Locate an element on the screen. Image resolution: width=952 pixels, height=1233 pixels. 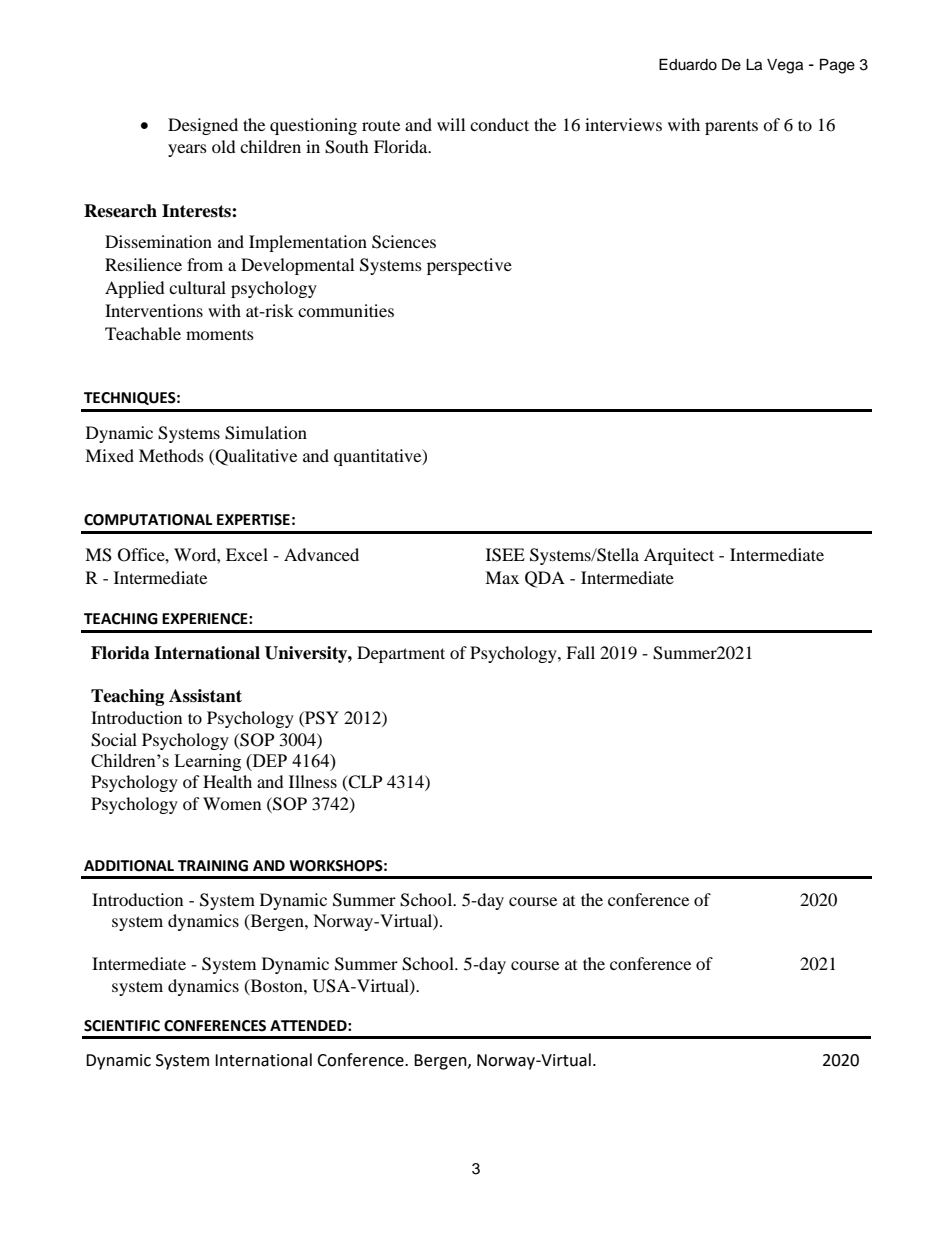
Designed is located at coordinates (203, 126).
